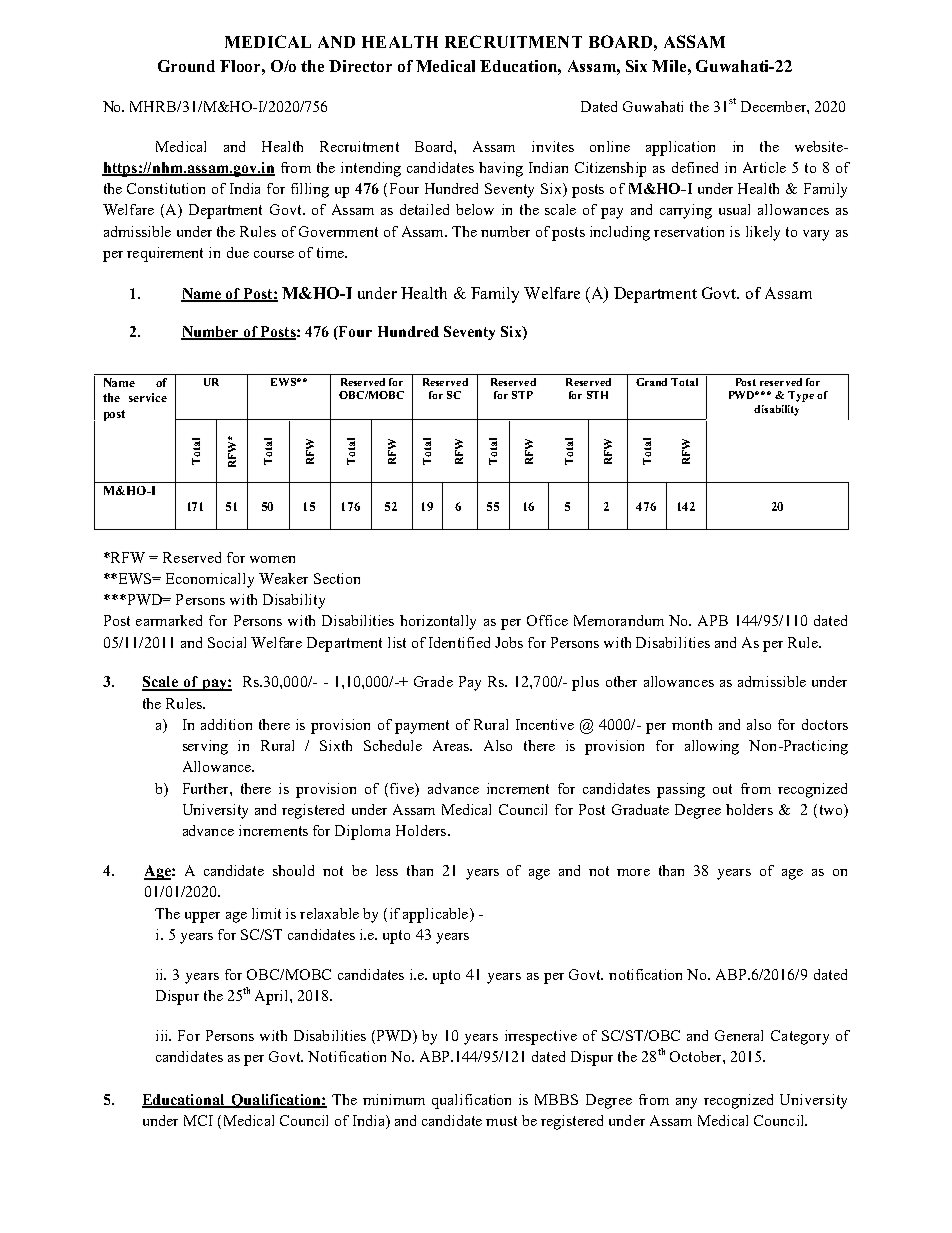 The width and height of the image is (952, 1233). What do you see at coordinates (238, 252) in the image?
I see `due` at bounding box center [238, 252].
